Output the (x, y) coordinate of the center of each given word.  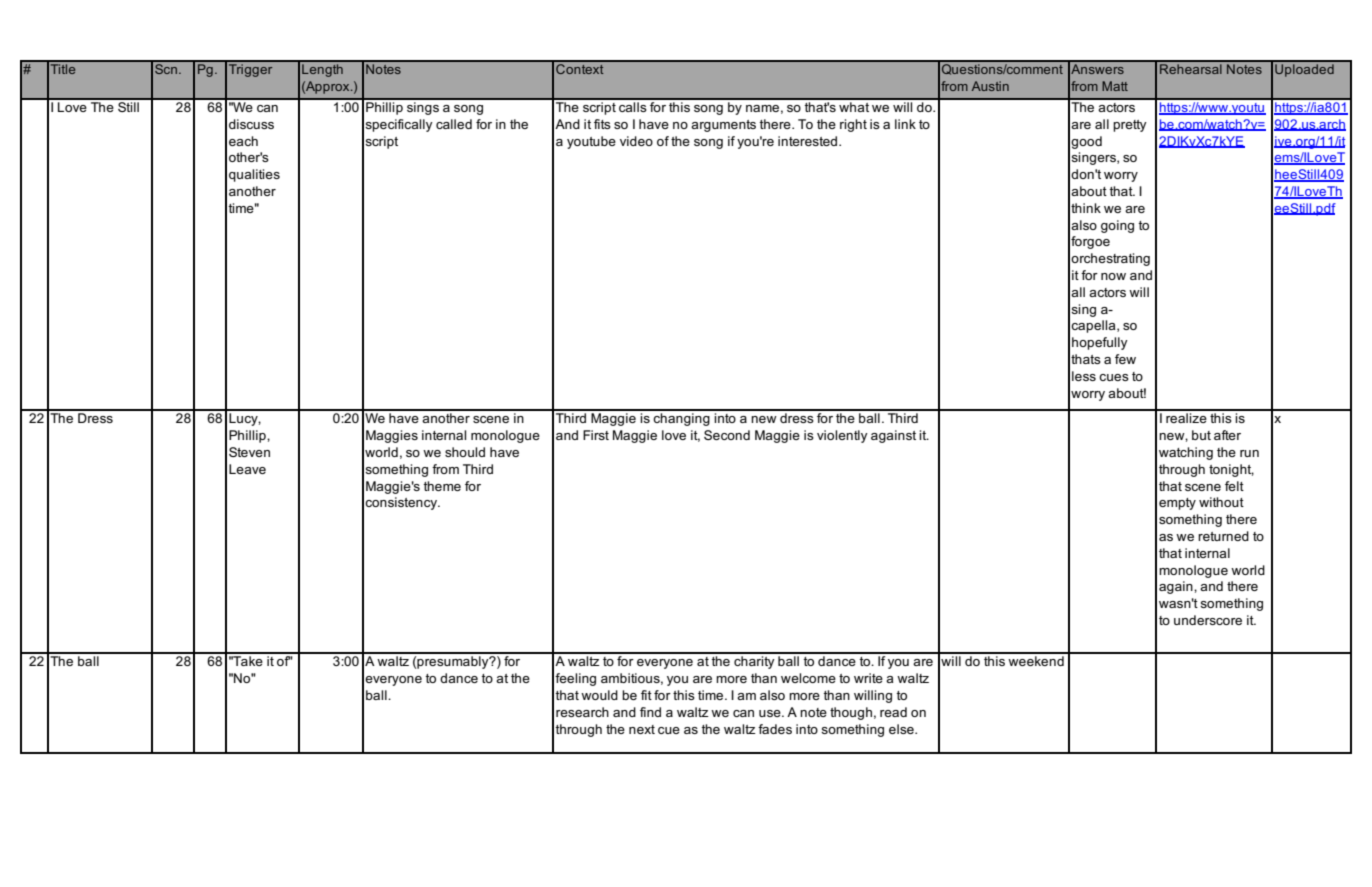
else (902, 729)
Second (727, 435)
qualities (254, 175)
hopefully (1100, 343)
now (1113, 276)
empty (1177, 504)
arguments (723, 126)
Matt (1115, 86)
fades (775, 729)
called (454, 124)
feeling (575, 679)
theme (442, 486)
